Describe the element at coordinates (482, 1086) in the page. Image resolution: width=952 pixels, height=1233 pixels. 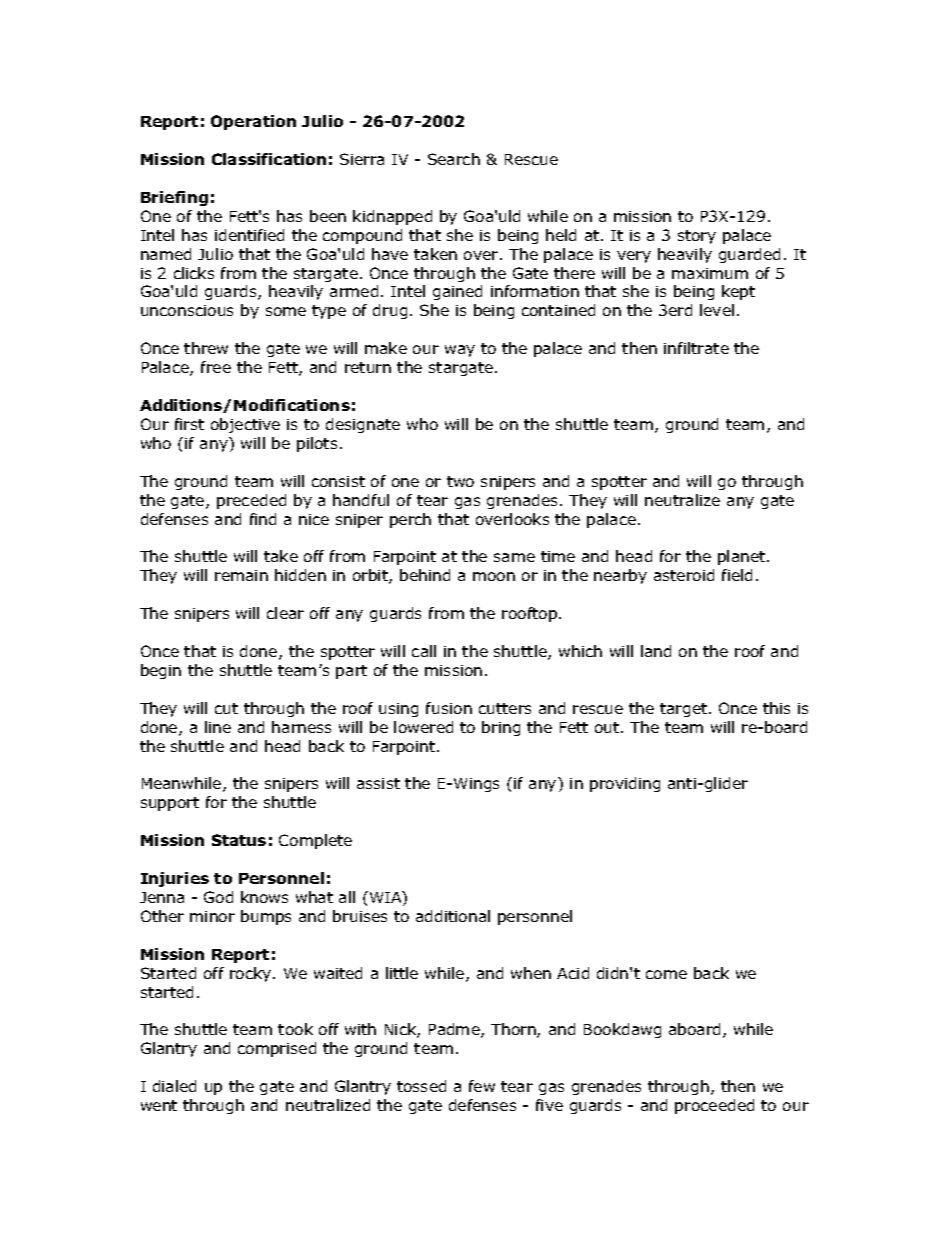
I see `few` at that location.
